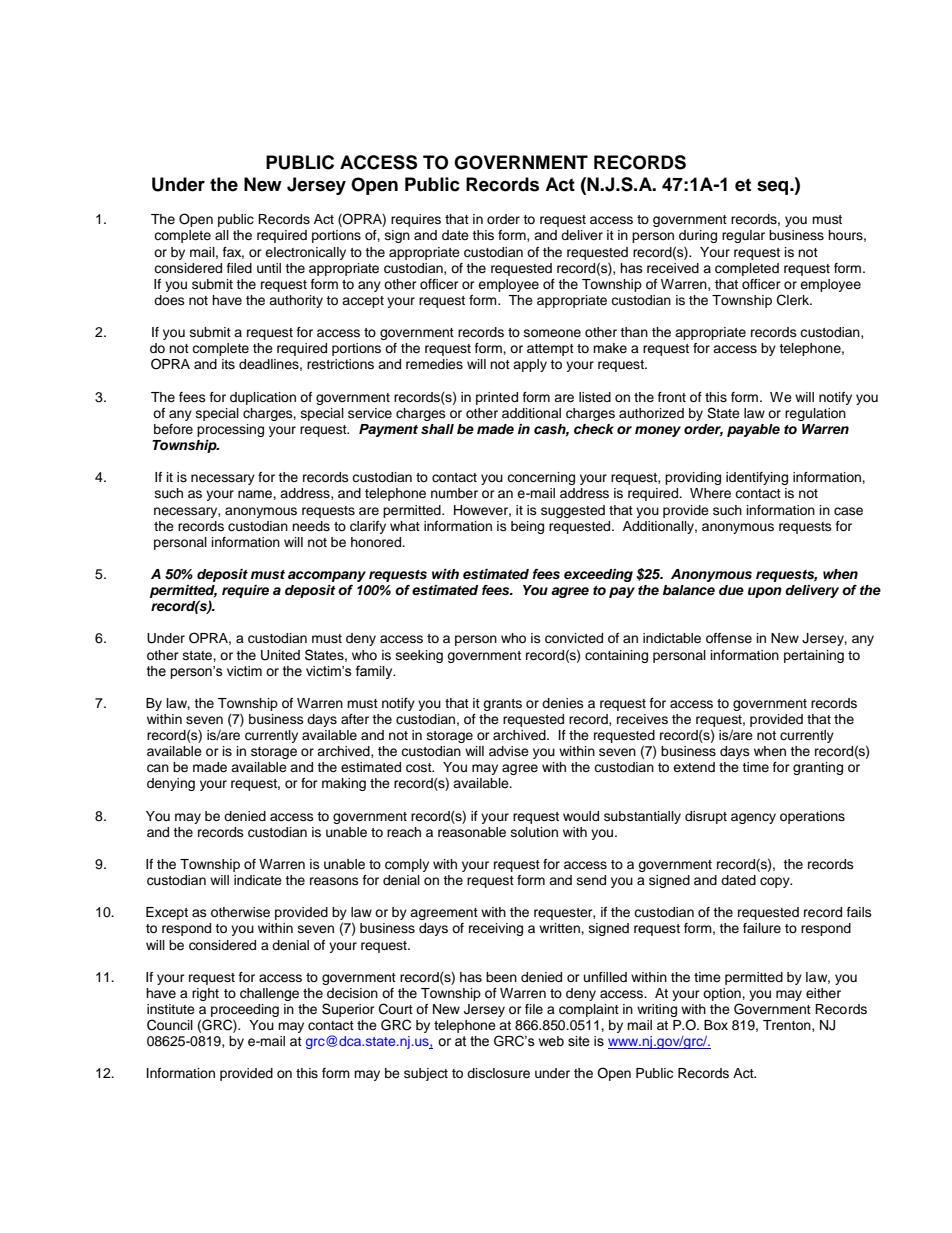 This screenshot has height=1233, width=952. I want to click on copy, so click(776, 882).
